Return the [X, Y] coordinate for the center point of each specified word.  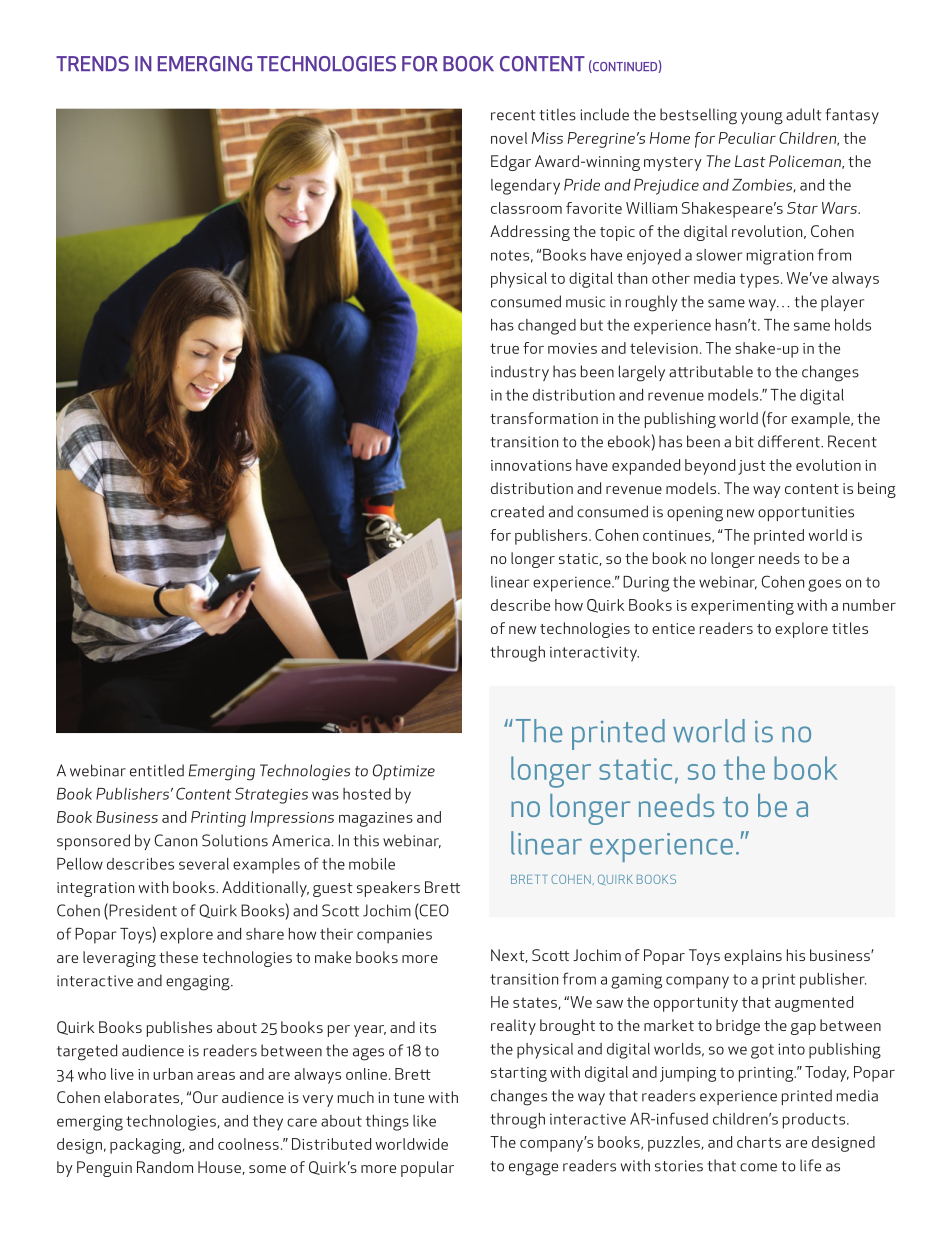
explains [753, 957]
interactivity [594, 654]
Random [165, 1167]
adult [803, 114]
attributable [711, 371]
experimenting [742, 607]
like [424, 1121]
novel [509, 138]
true [504, 348]
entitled [157, 770]
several [204, 864]
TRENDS [92, 64]
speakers [388, 889]
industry [520, 373]
